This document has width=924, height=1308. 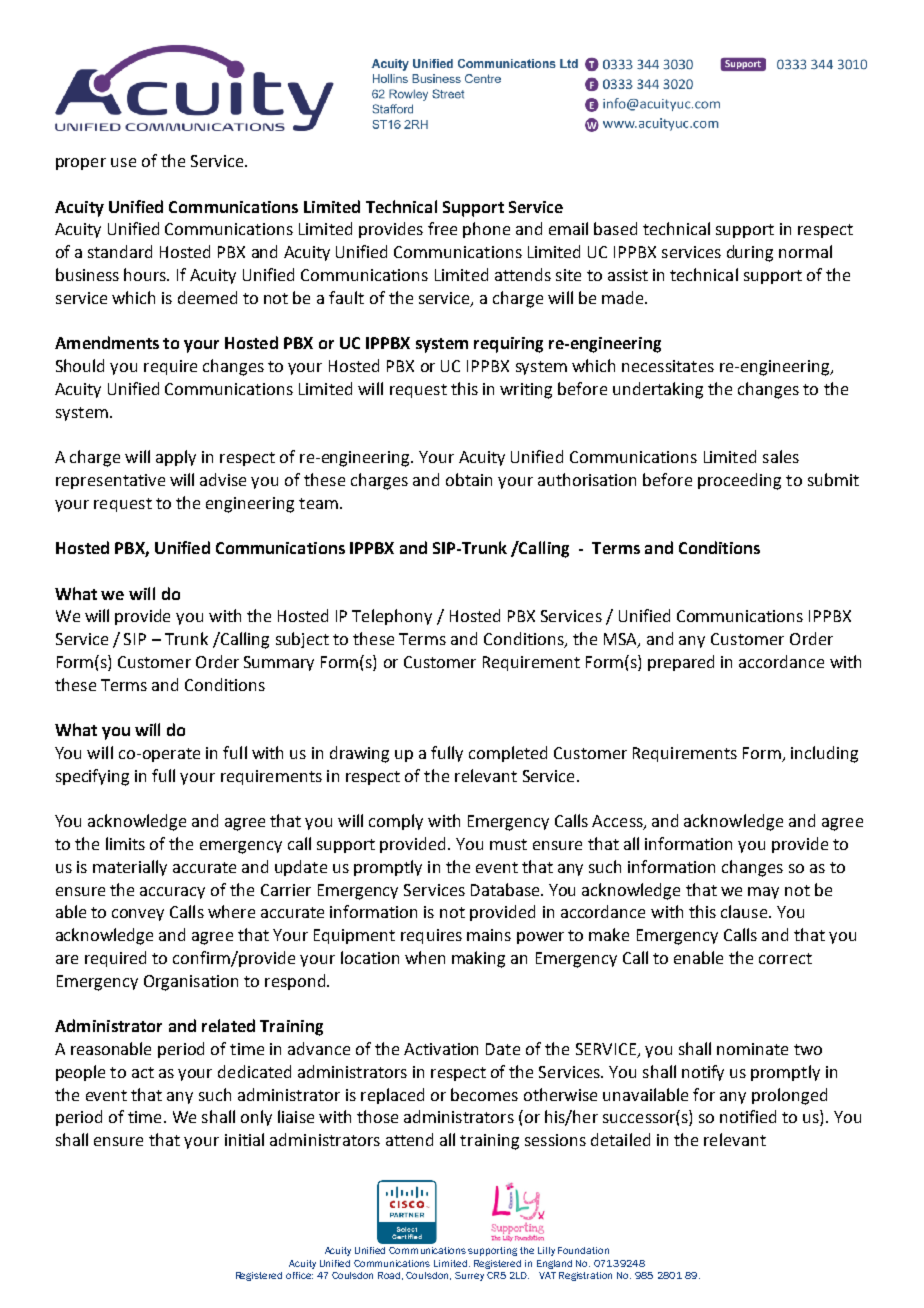 I want to click on office, so click(x=299, y=1275).
